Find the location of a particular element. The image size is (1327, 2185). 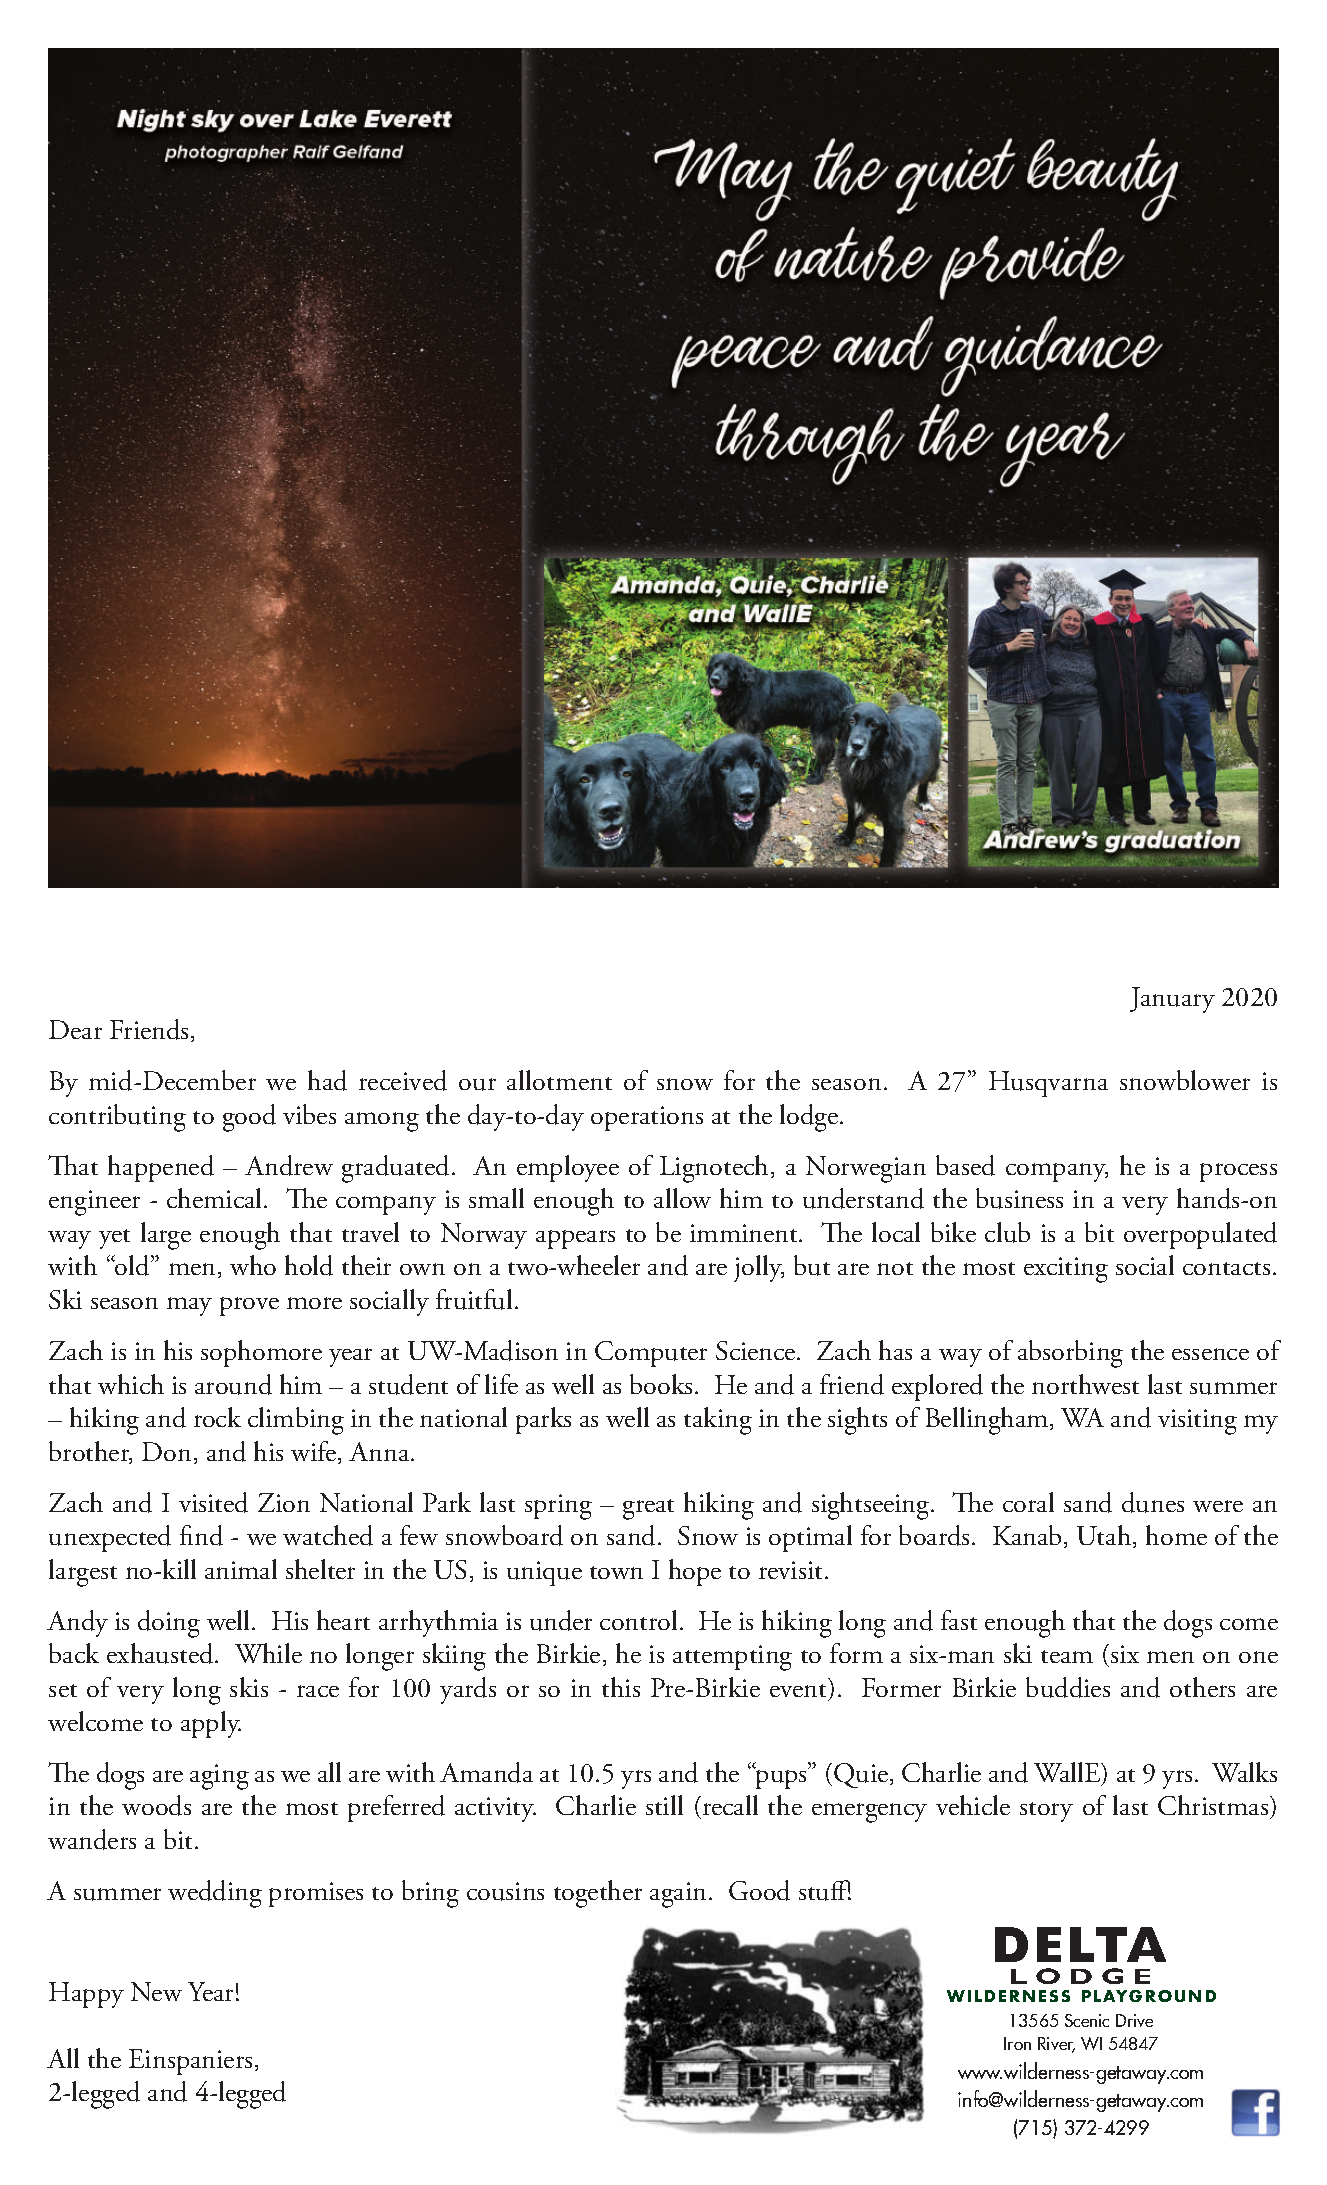

again is located at coordinates (678, 1895).
